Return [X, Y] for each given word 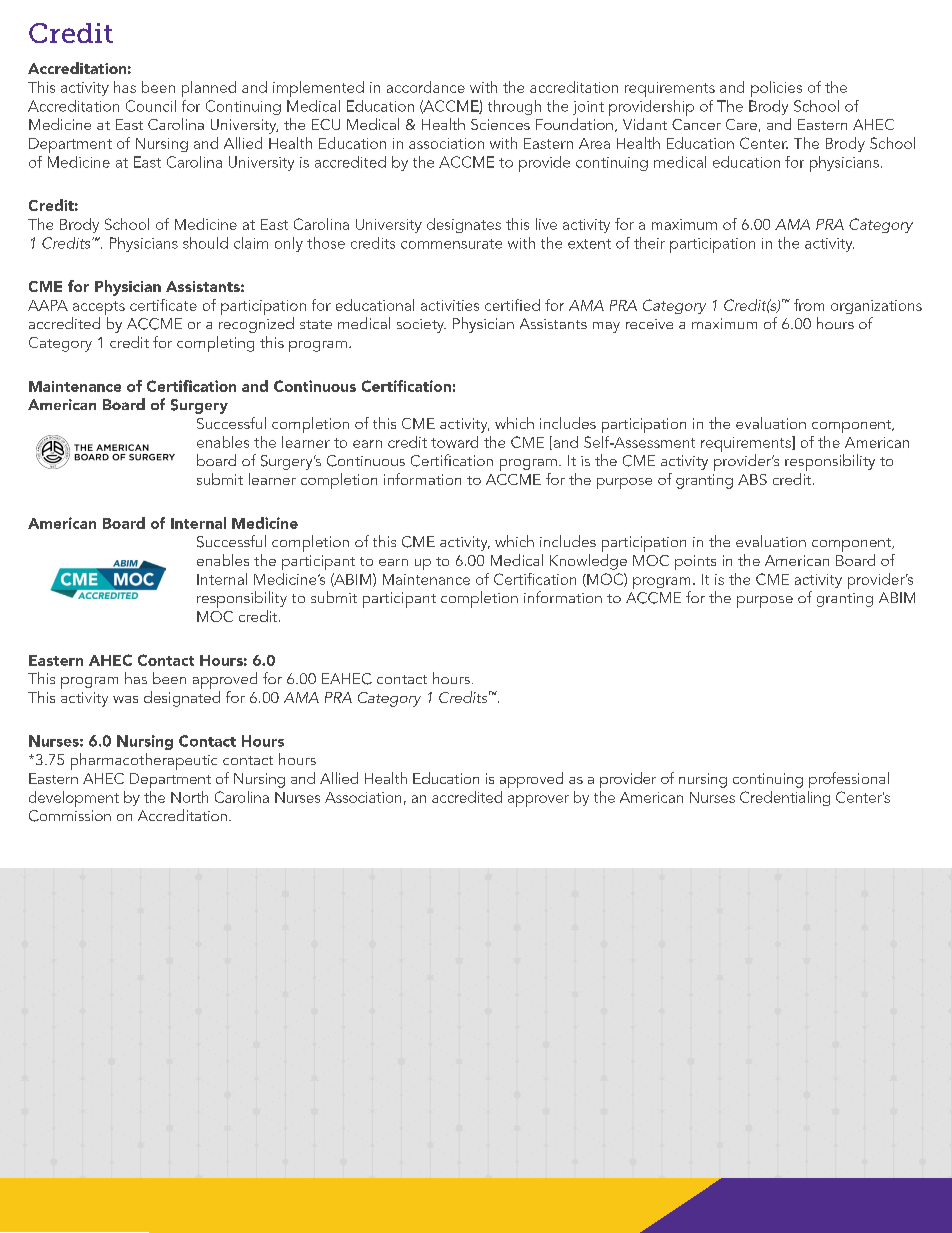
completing [215, 344]
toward [454, 442]
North [189, 797]
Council [151, 106]
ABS [752, 479]
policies [776, 89]
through [514, 107]
